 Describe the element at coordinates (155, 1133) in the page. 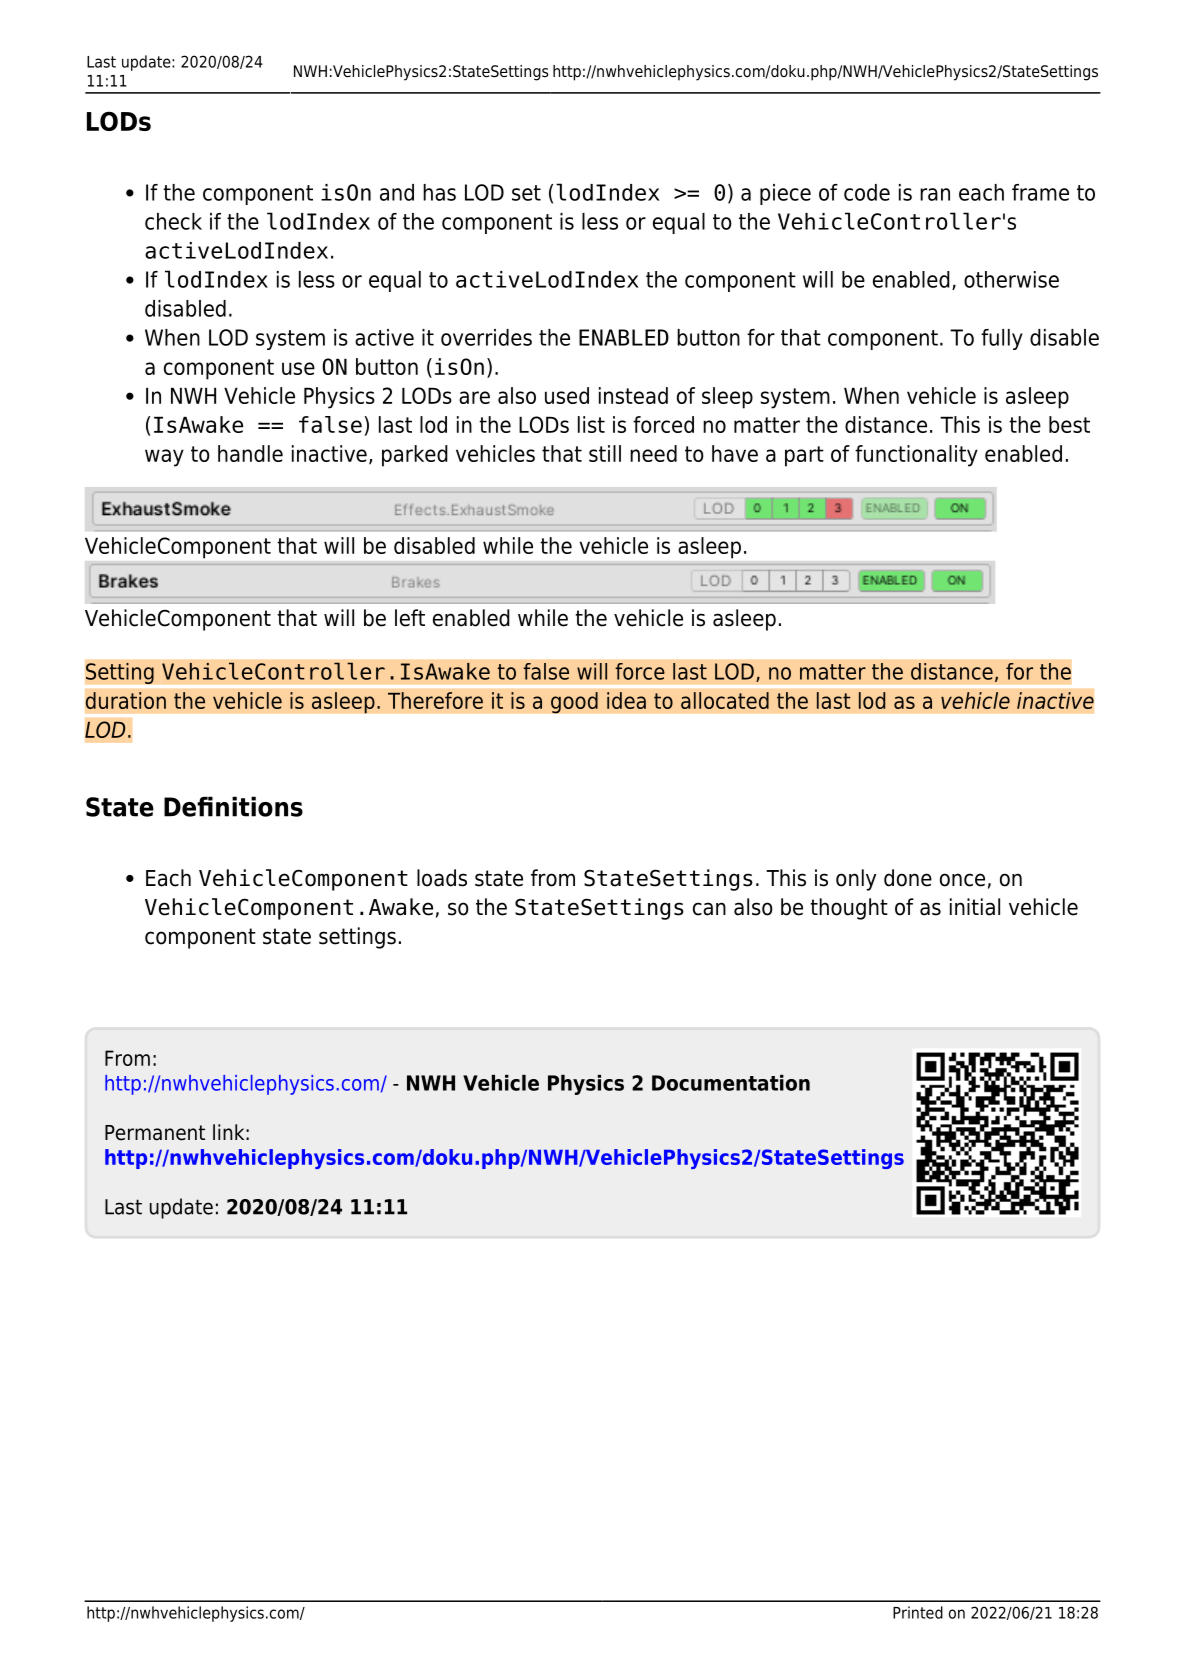

I see `Permanent` at that location.
